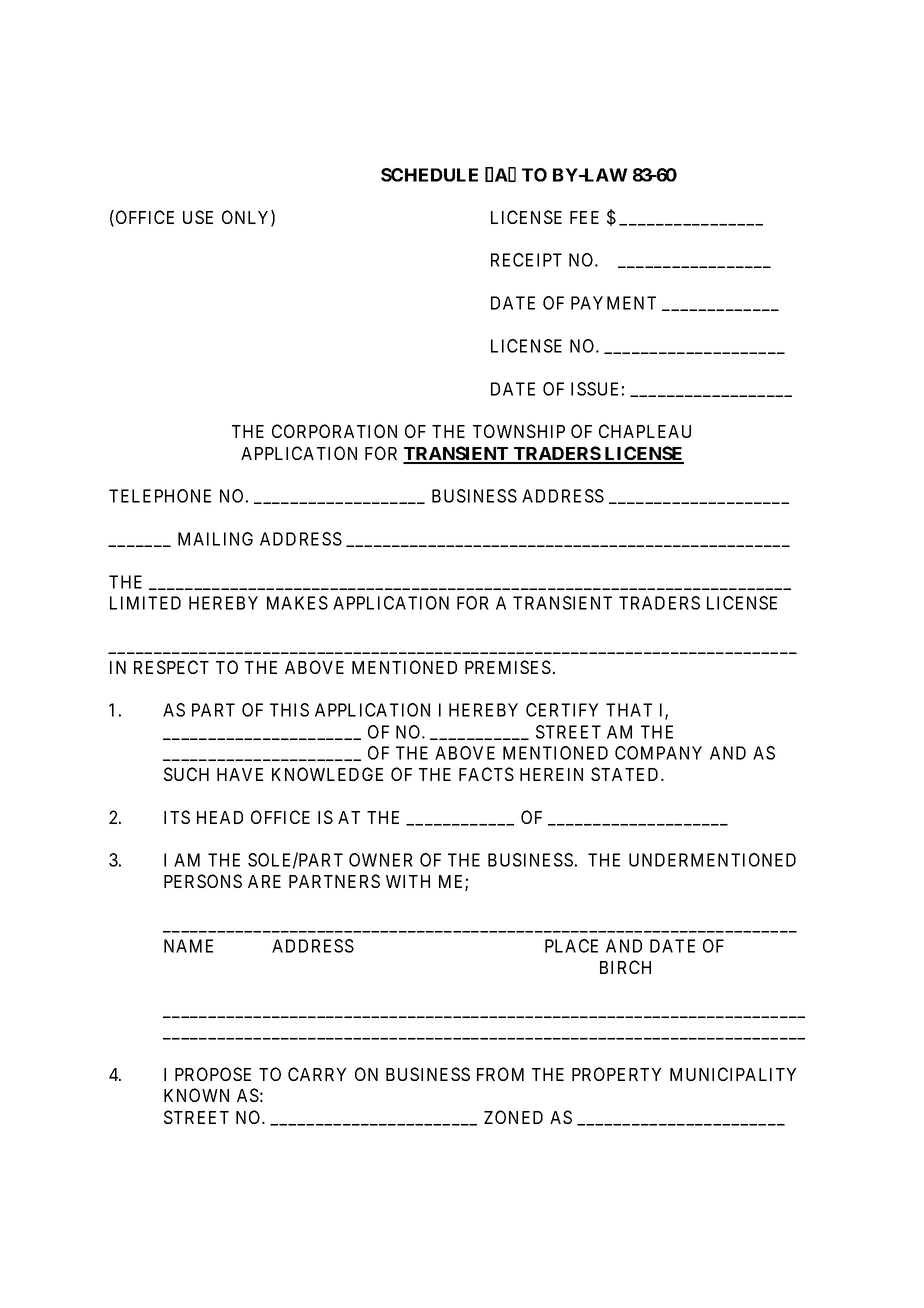 This image has height=1308, width=924. What do you see at coordinates (215, 539) in the image?
I see `MAILING` at bounding box center [215, 539].
